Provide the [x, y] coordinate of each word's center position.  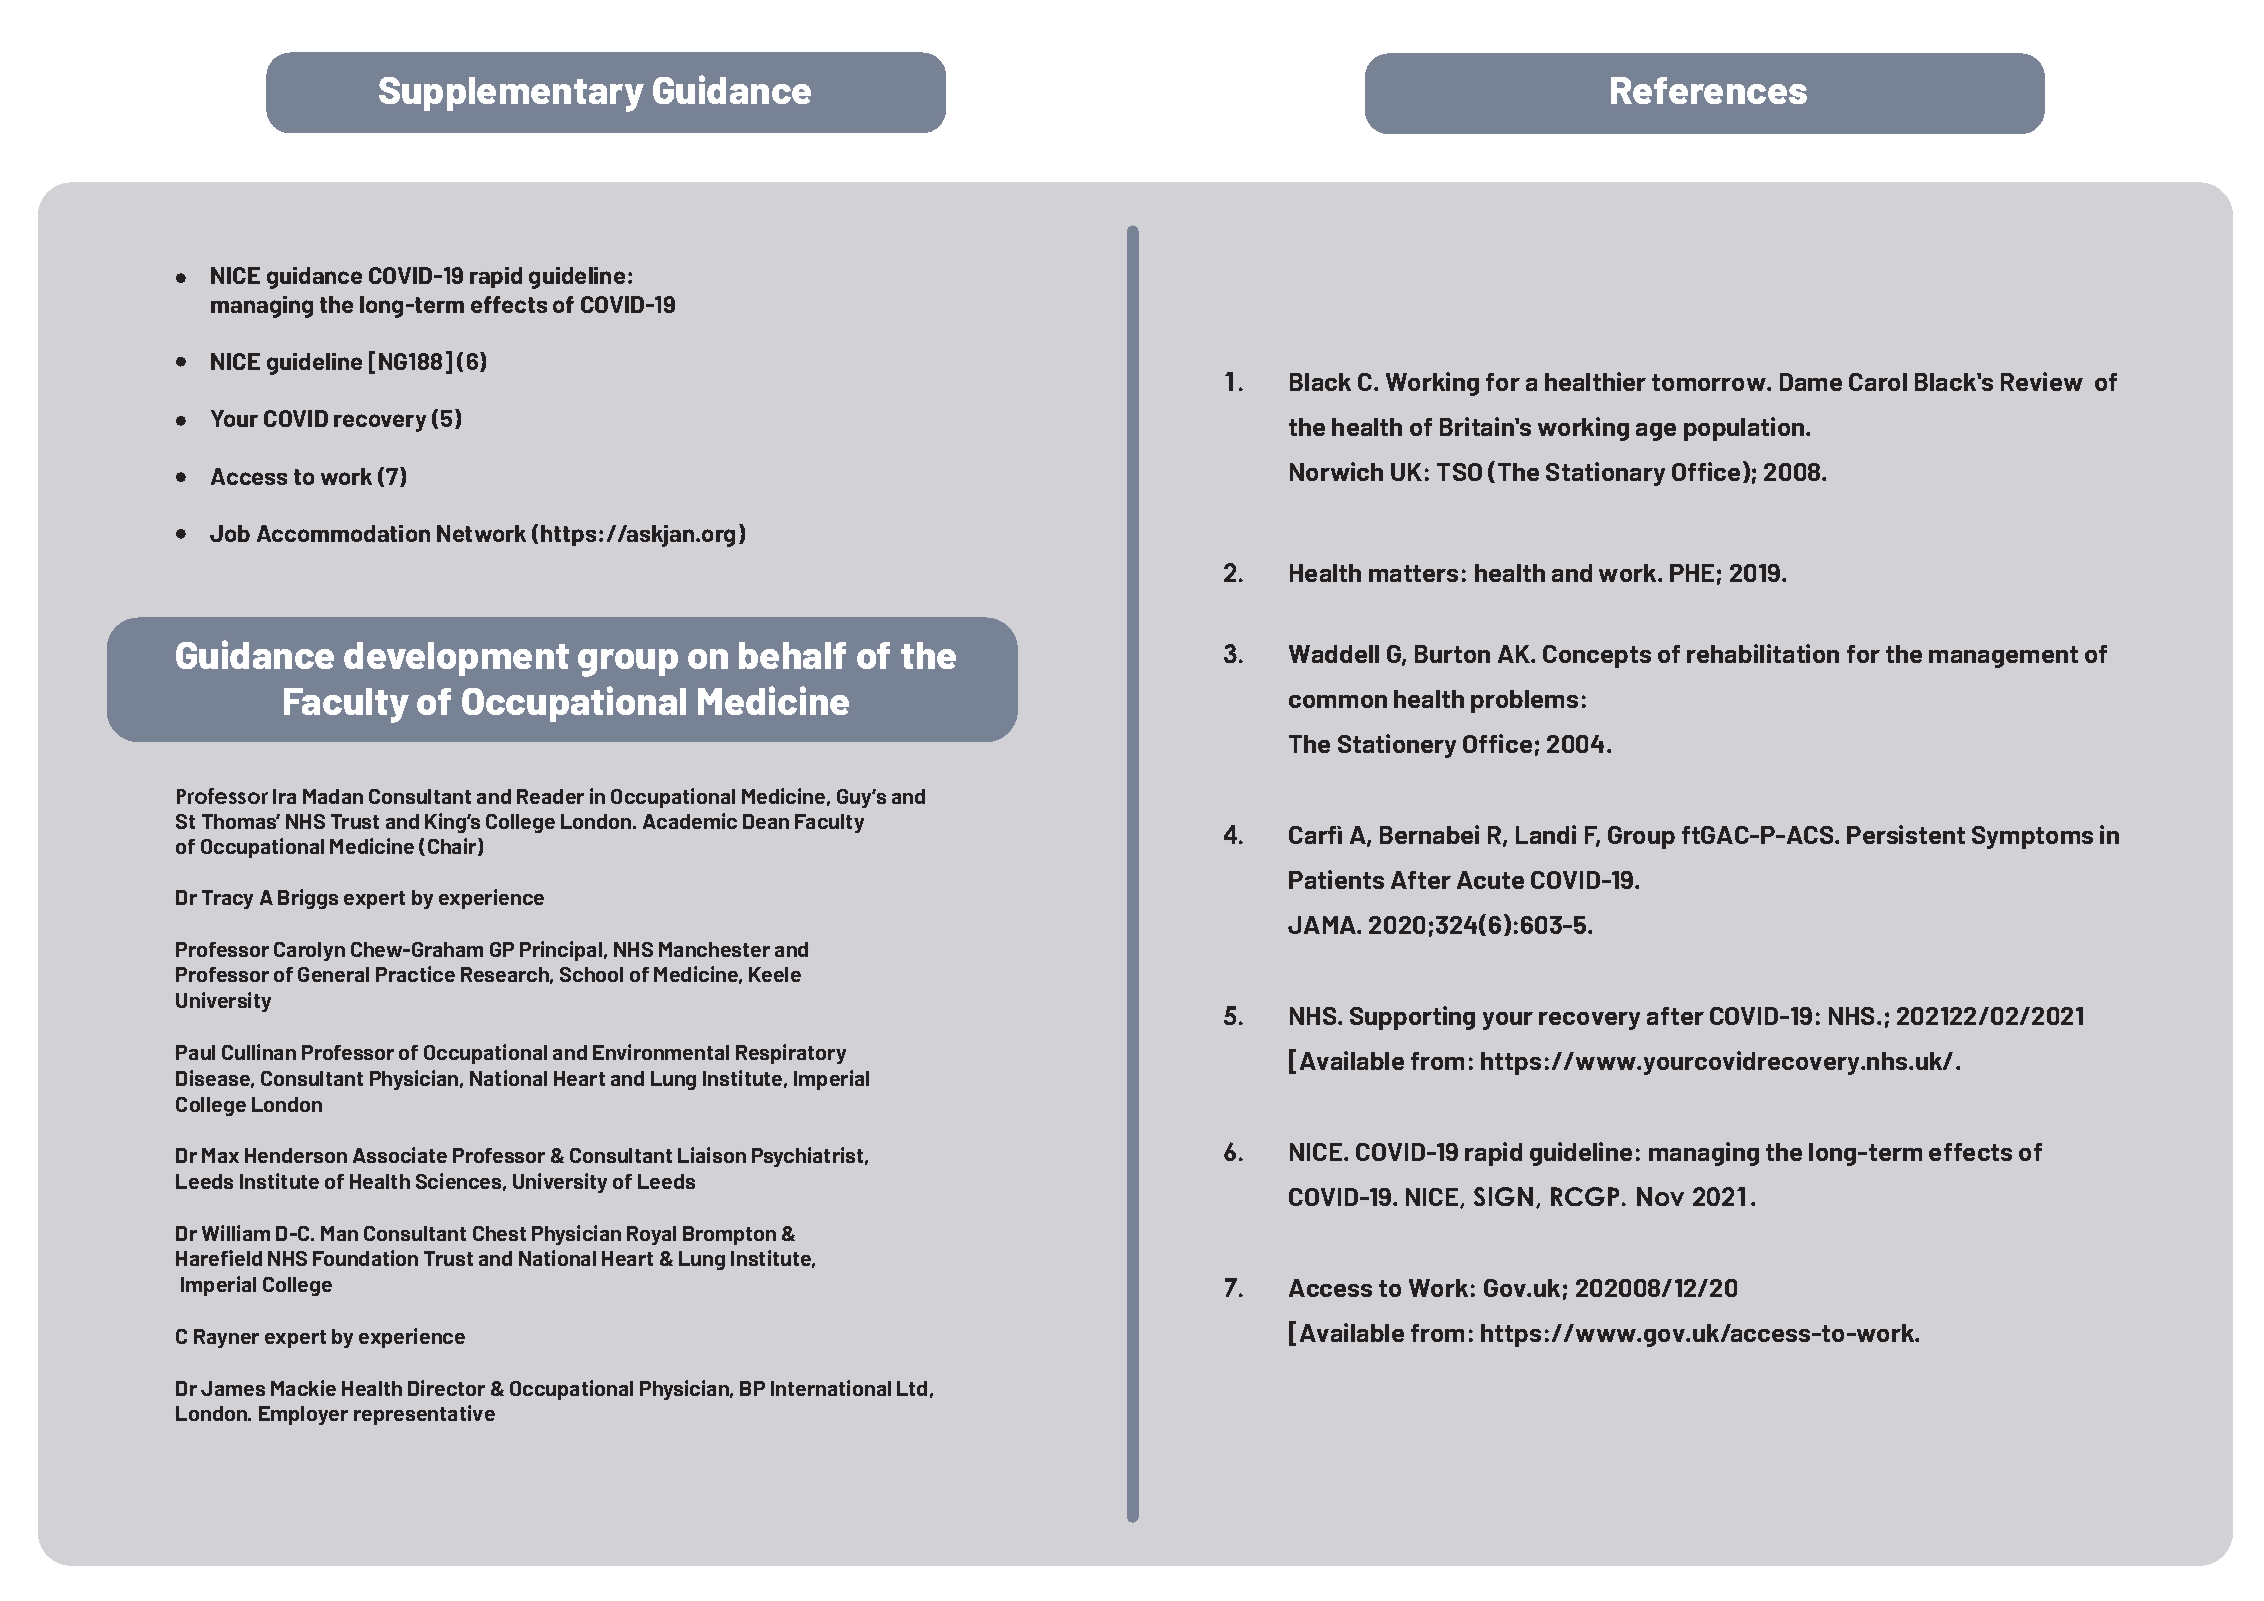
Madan [333, 796]
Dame [1811, 382]
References [1709, 90]
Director [446, 1388]
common [1338, 701]
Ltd [912, 1388]
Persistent [1906, 834]
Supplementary [511, 94]
